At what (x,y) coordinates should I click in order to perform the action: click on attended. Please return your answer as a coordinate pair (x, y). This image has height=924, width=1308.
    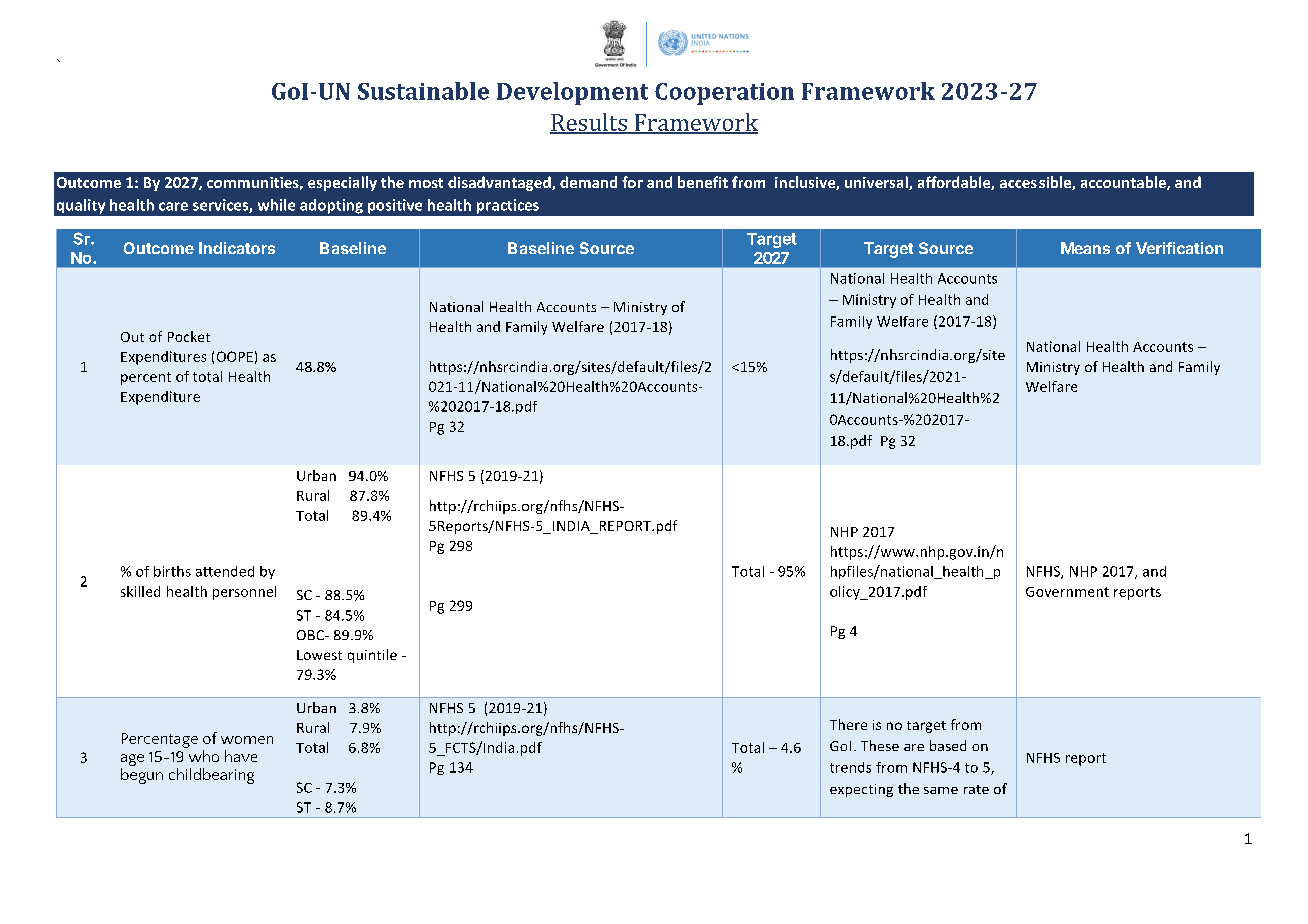
    Looking at the image, I should click on (225, 571).
